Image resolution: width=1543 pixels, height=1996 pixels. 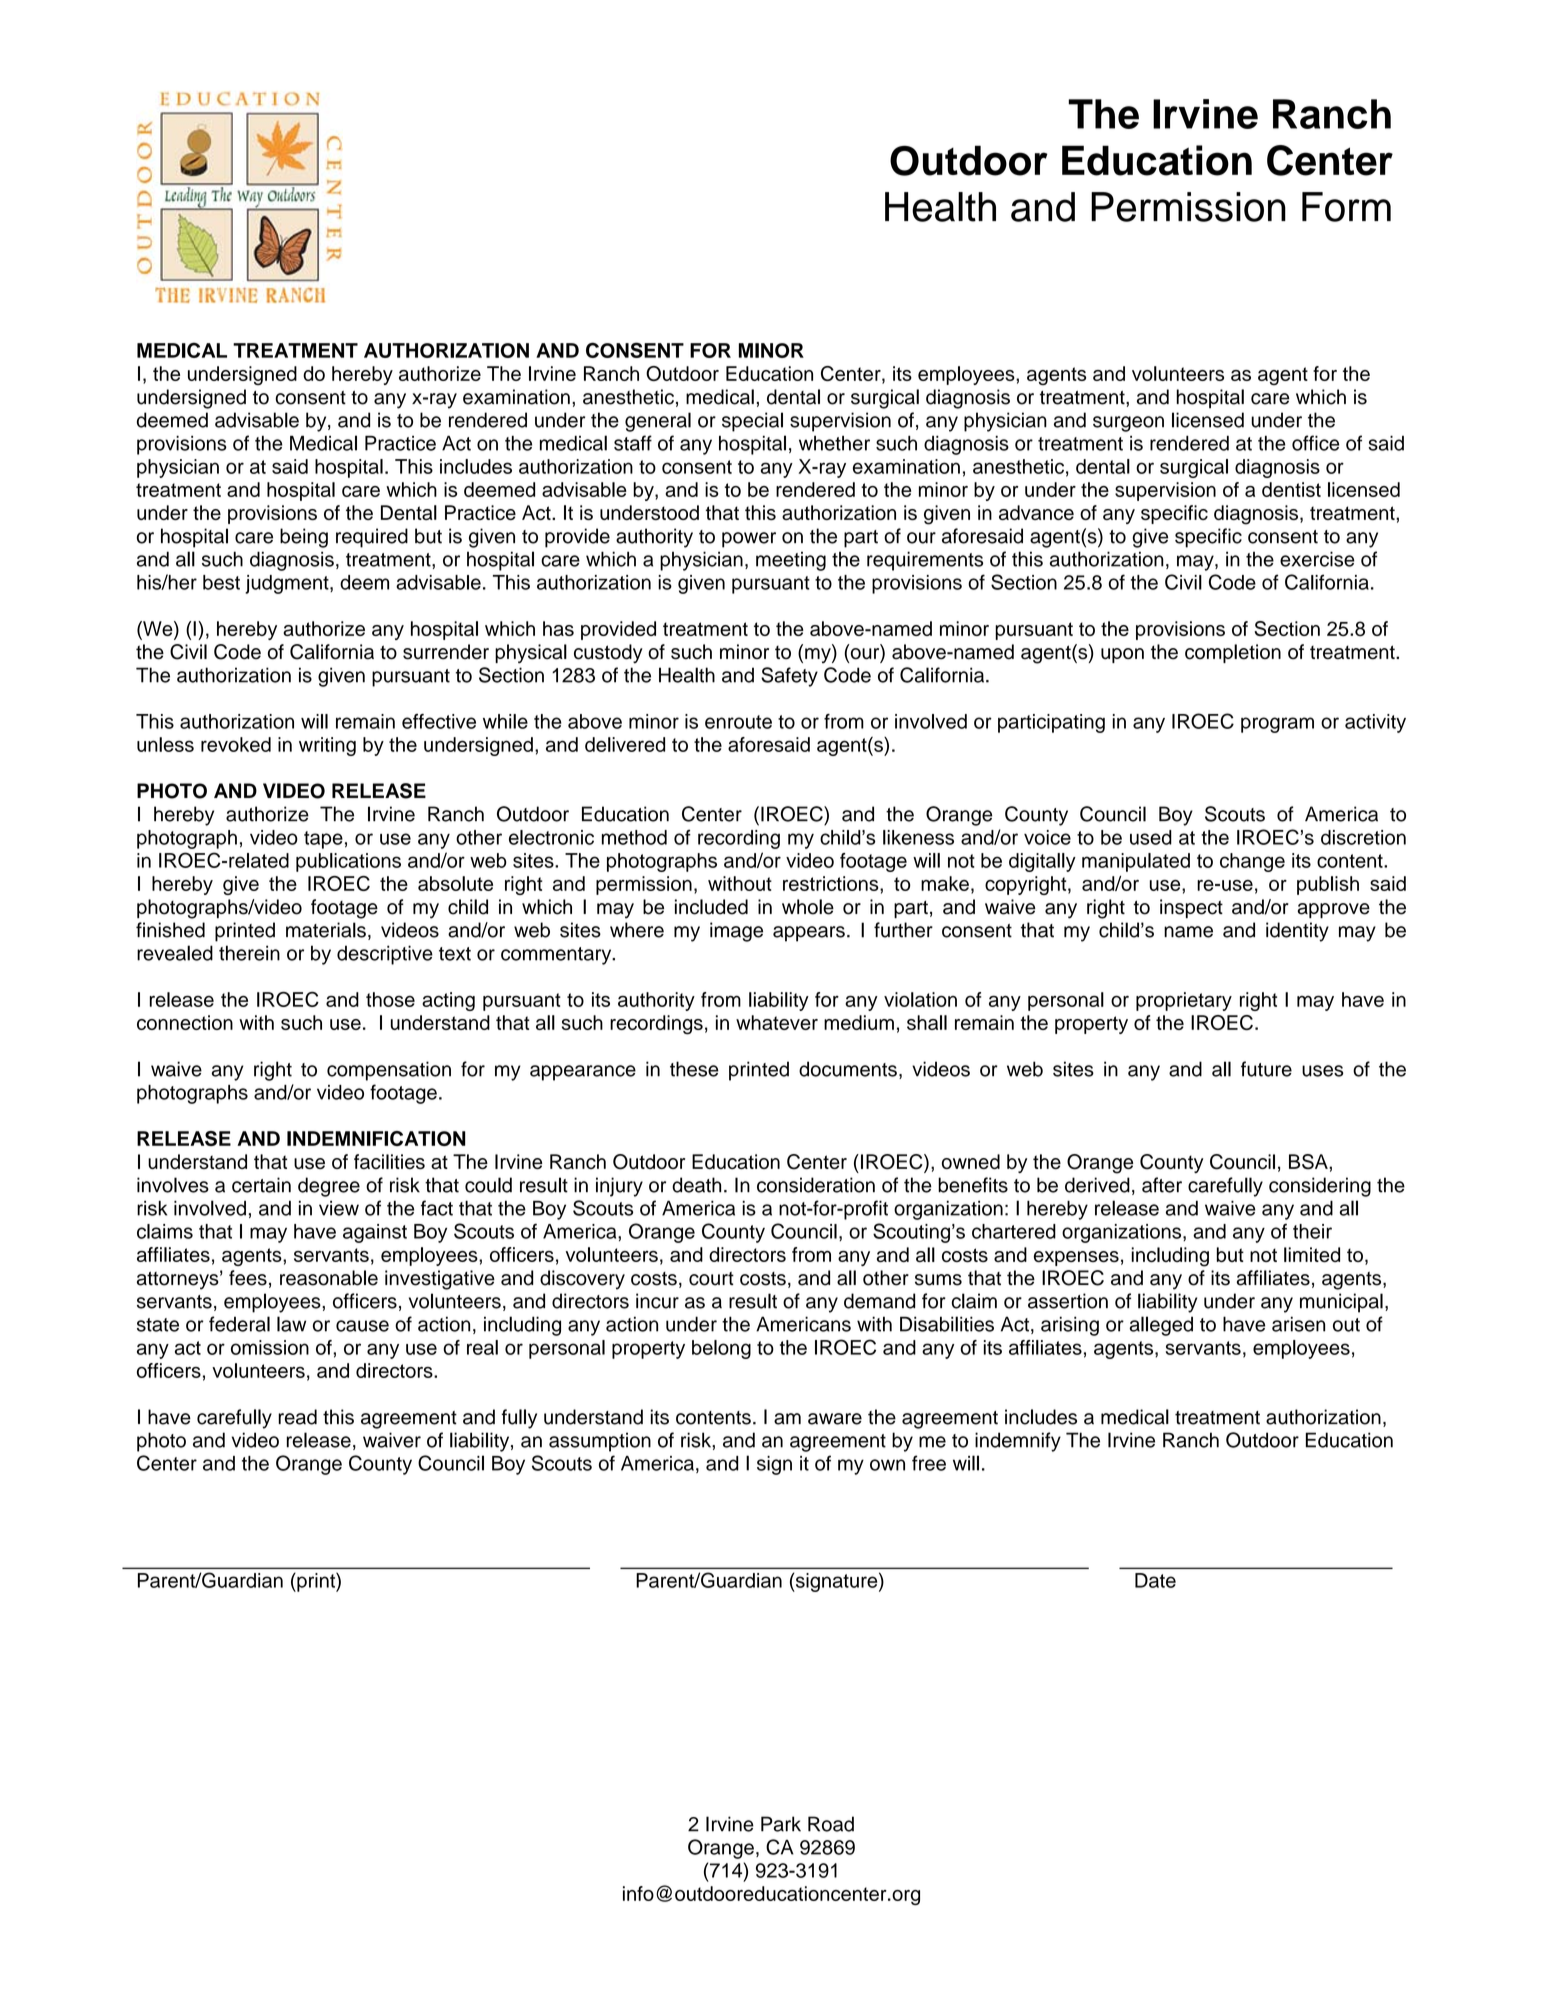 What do you see at coordinates (781, 1824) in the screenshot?
I see `Park` at bounding box center [781, 1824].
